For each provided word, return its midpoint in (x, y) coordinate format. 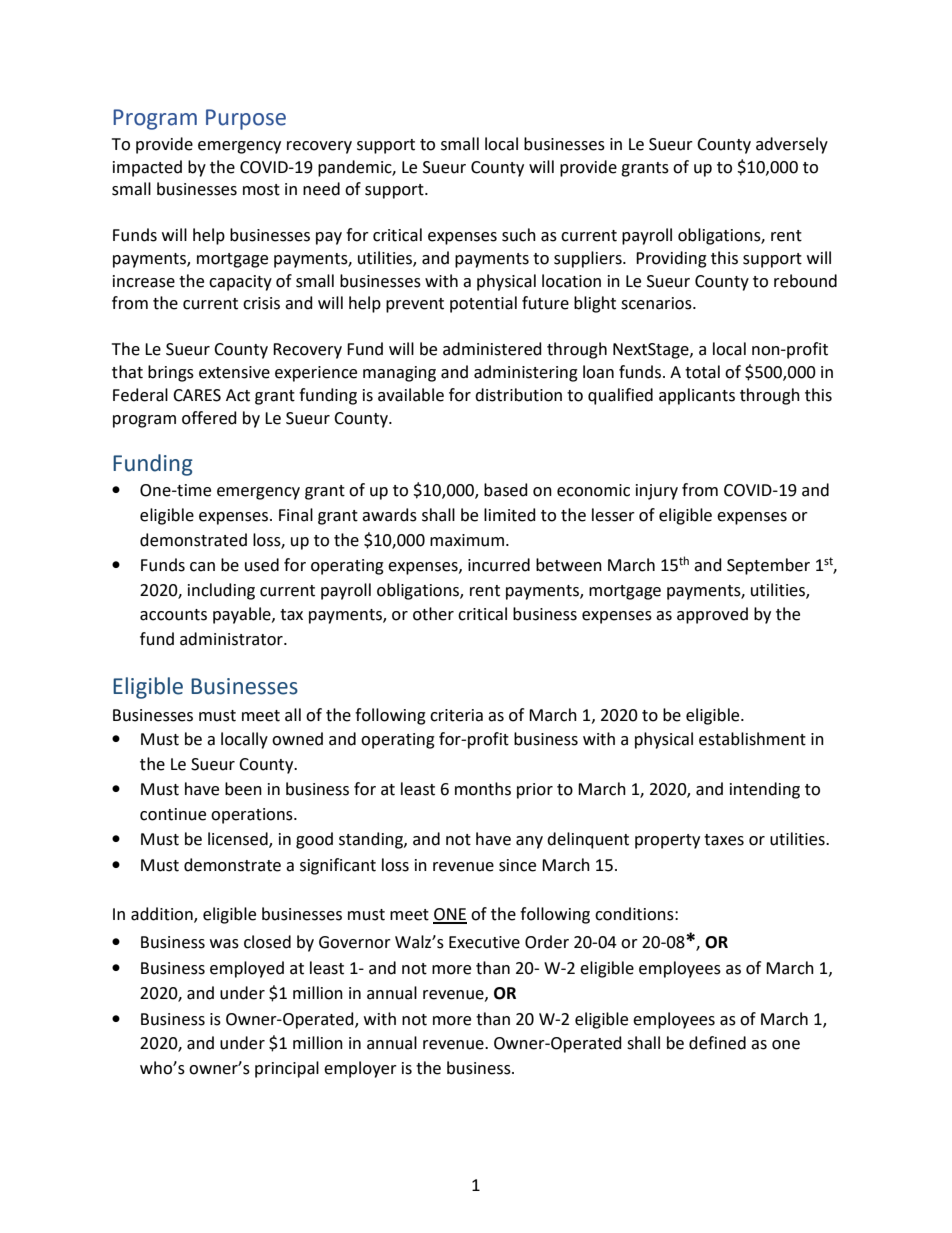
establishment (752, 739)
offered (209, 418)
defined (717, 1043)
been (243, 789)
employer (360, 1069)
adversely (792, 145)
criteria (456, 715)
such (519, 235)
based (506, 490)
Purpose (246, 119)
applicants (697, 396)
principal (287, 1069)
